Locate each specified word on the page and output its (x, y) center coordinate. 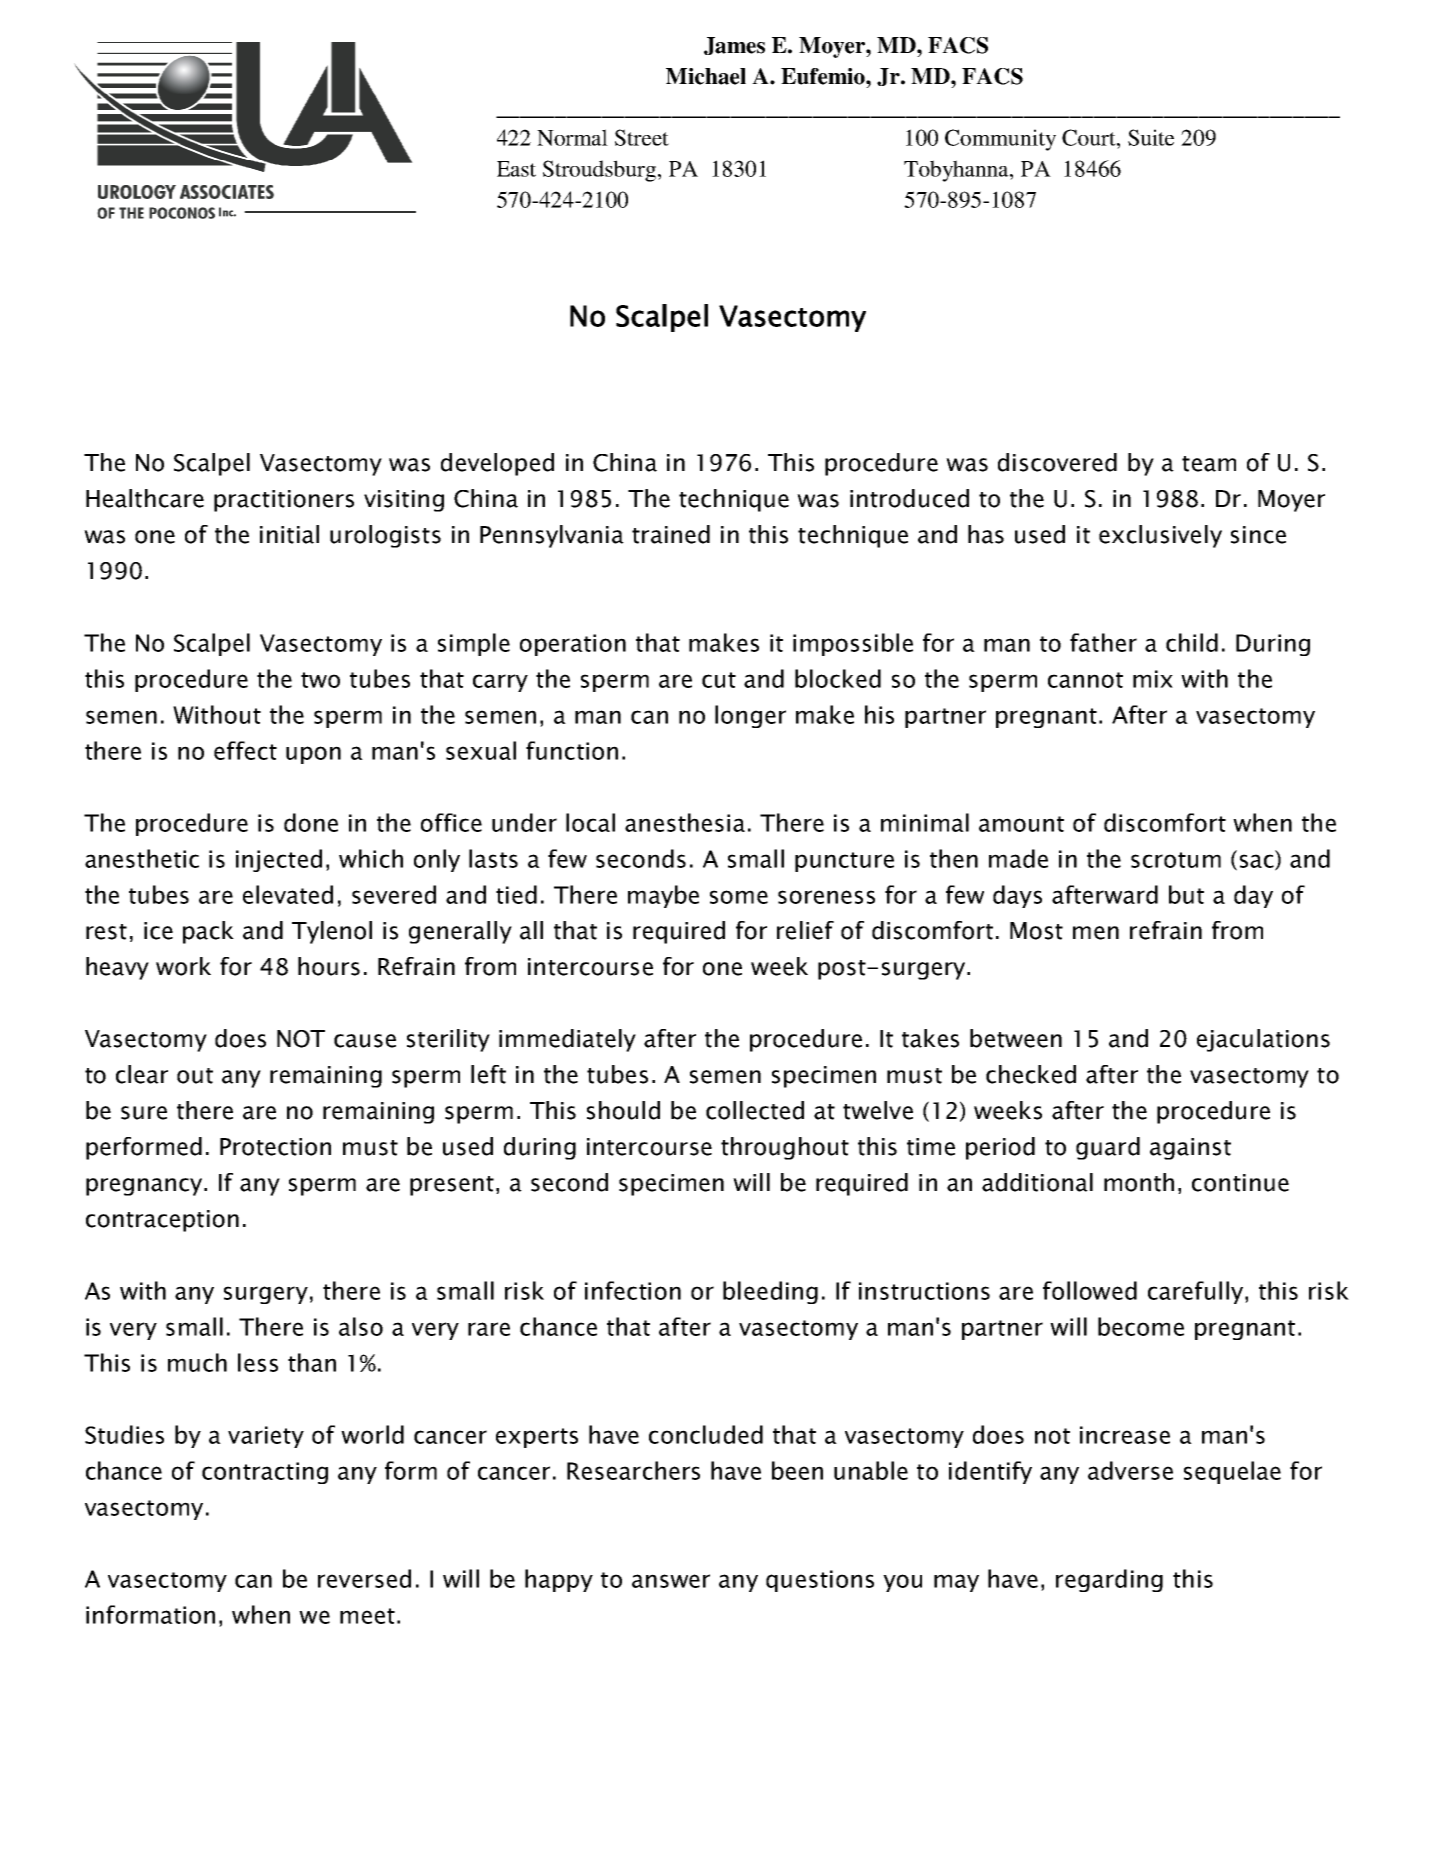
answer (671, 1581)
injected (279, 860)
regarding (1109, 1580)
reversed (364, 1578)
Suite (1151, 137)
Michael (706, 76)
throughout (785, 1148)
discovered (1057, 462)
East (516, 169)
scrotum (1176, 860)
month (1139, 1182)
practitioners (284, 501)
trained (671, 534)
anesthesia (685, 822)
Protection (275, 1147)
